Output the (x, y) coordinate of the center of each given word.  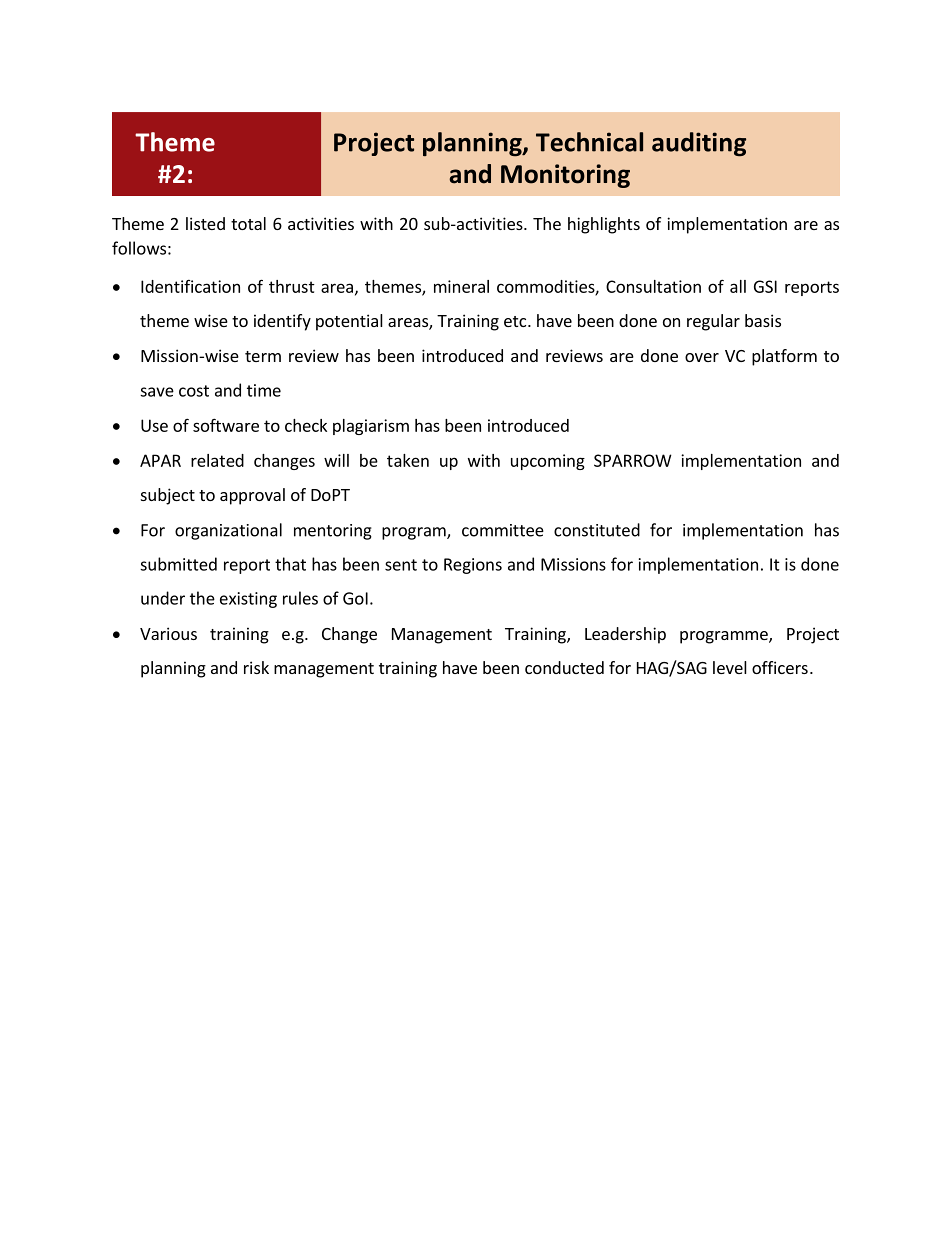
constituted (597, 530)
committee (503, 530)
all (738, 286)
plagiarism (371, 427)
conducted (564, 667)
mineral (461, 286)
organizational (228, 531)
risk (256, 667)
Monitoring (565, 176)
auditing (699, 144)
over (702, 357)
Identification (190, 286)
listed (205, 223)
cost (194, 391)
